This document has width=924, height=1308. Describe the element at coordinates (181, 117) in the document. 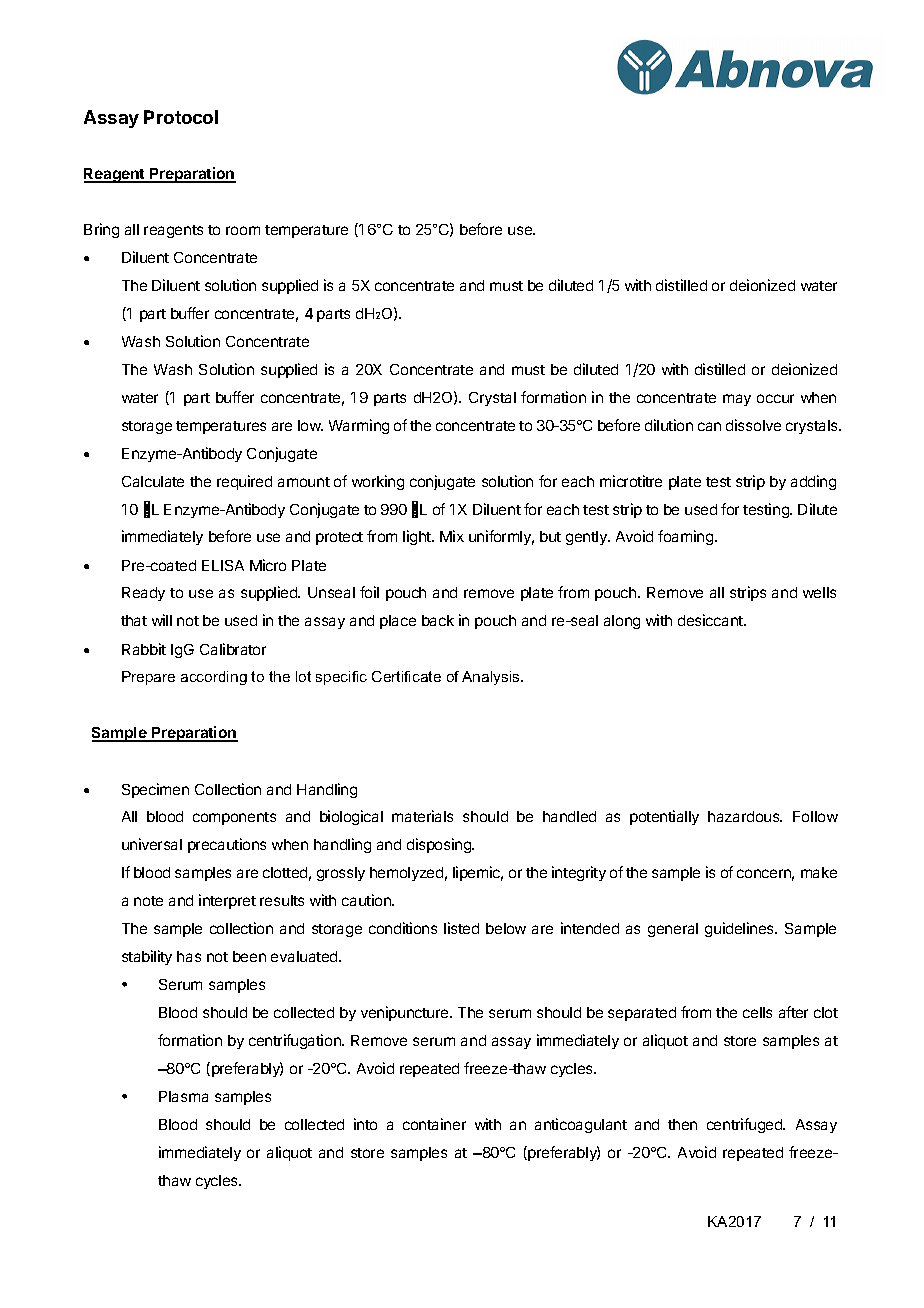

I see `Protocol` at that location.
